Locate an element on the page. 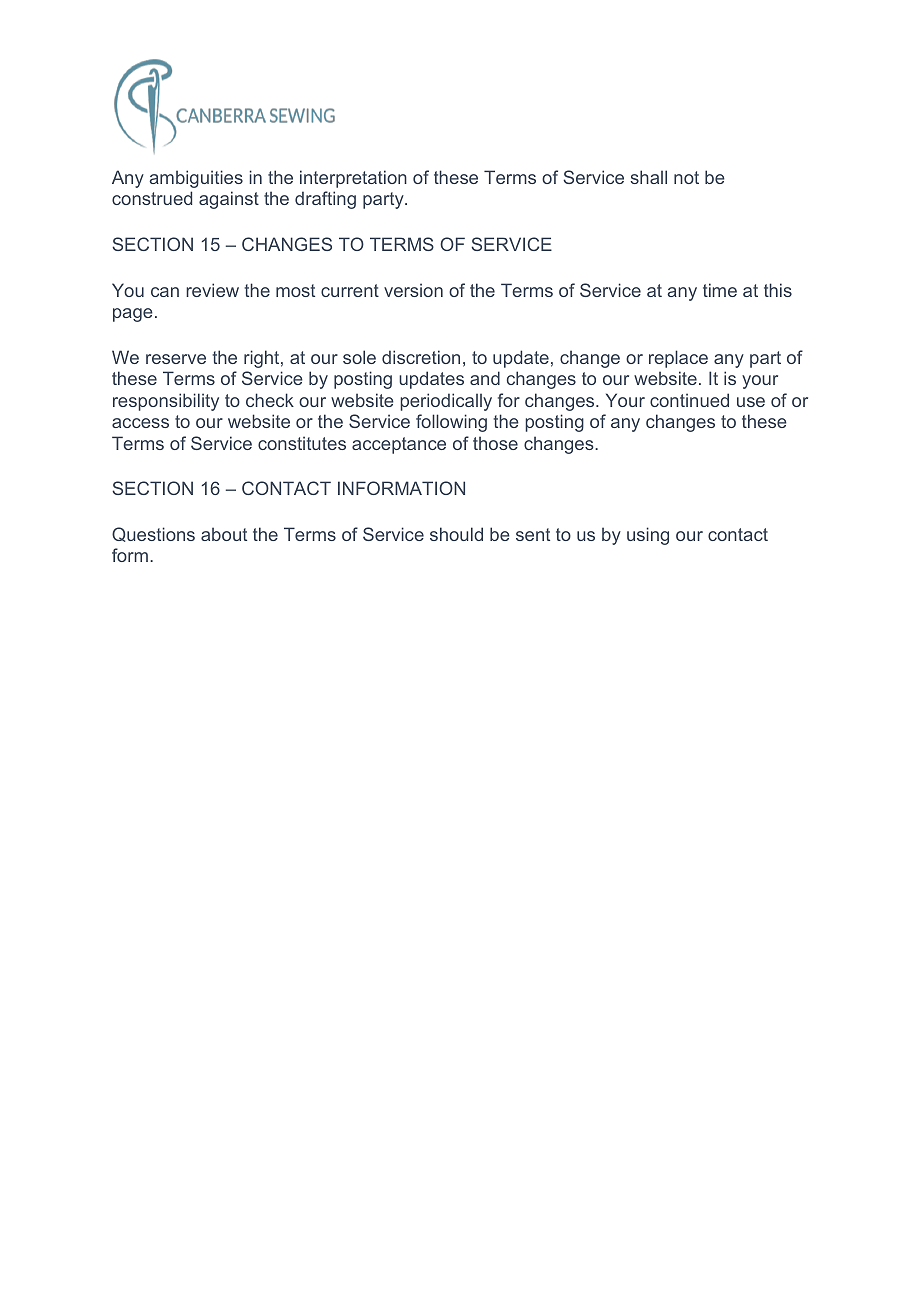 This image has height=1308, width=924. version is located at coordinates (413, 290).
